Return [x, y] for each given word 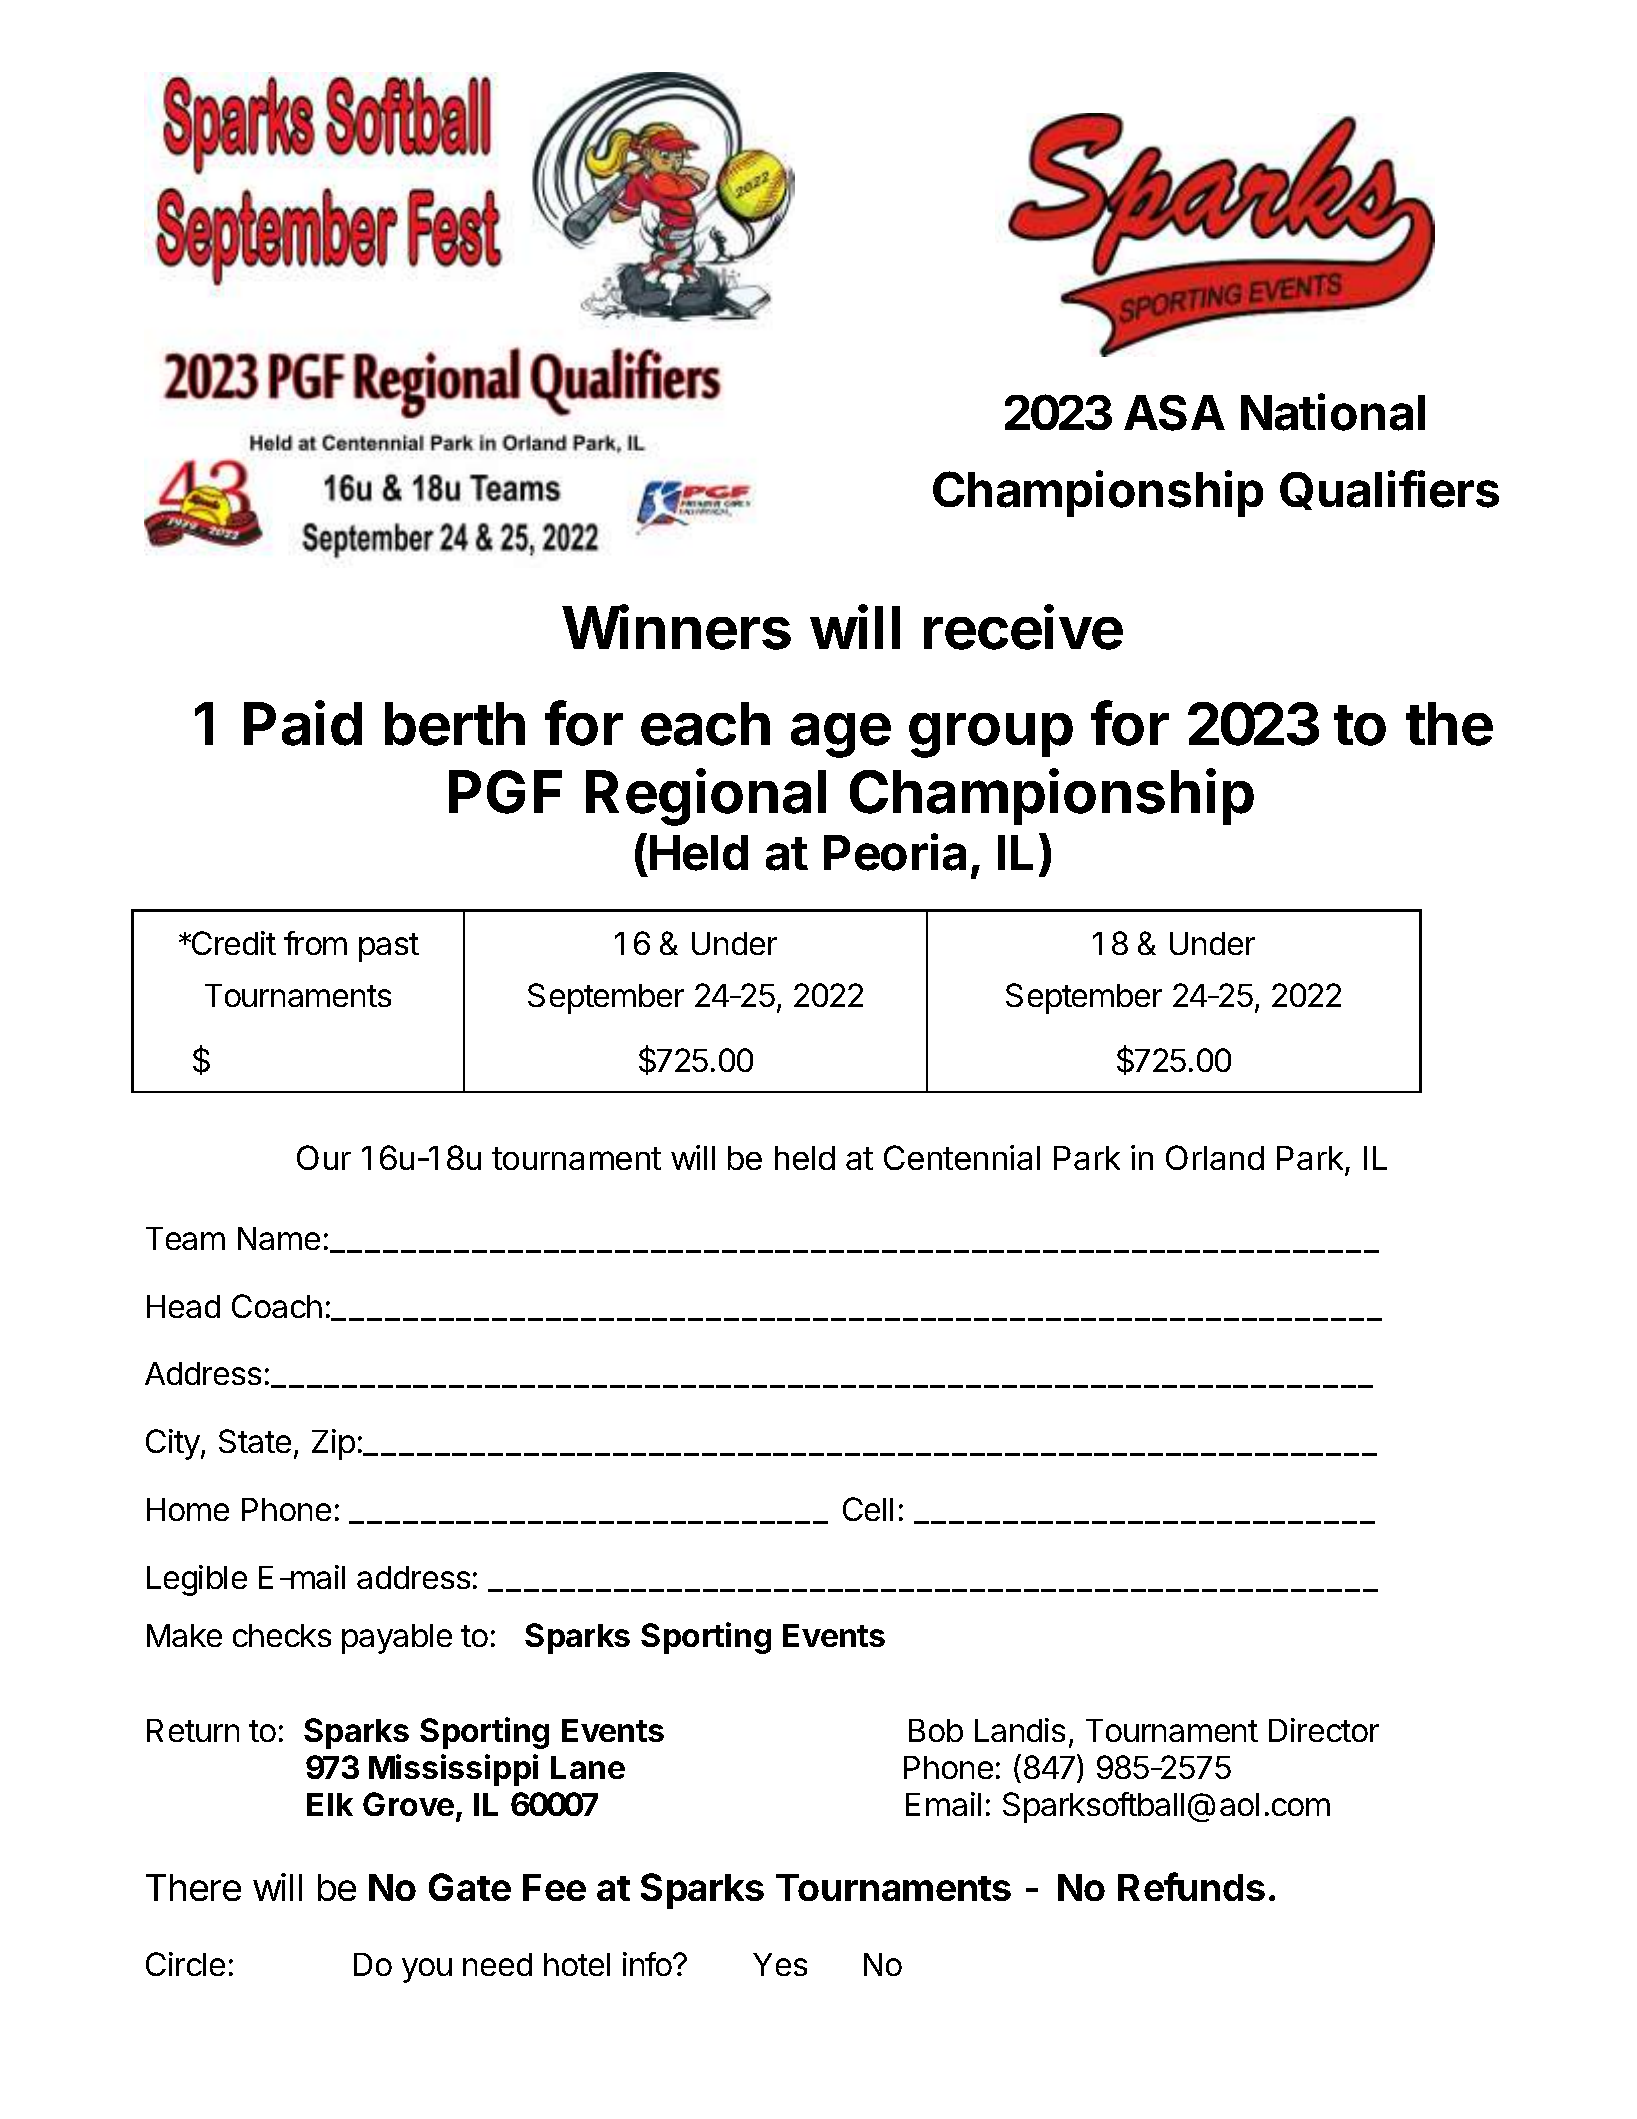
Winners [676, 627]
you [427, 1970]
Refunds [1191, 1886]
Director [1324, 1730]
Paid [303, 723]
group [991, 735]
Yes [780, 1964]
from [315, 943]
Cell [868, 1509]
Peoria [895, 852]
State [255, 1441]
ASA [1174, 413]
